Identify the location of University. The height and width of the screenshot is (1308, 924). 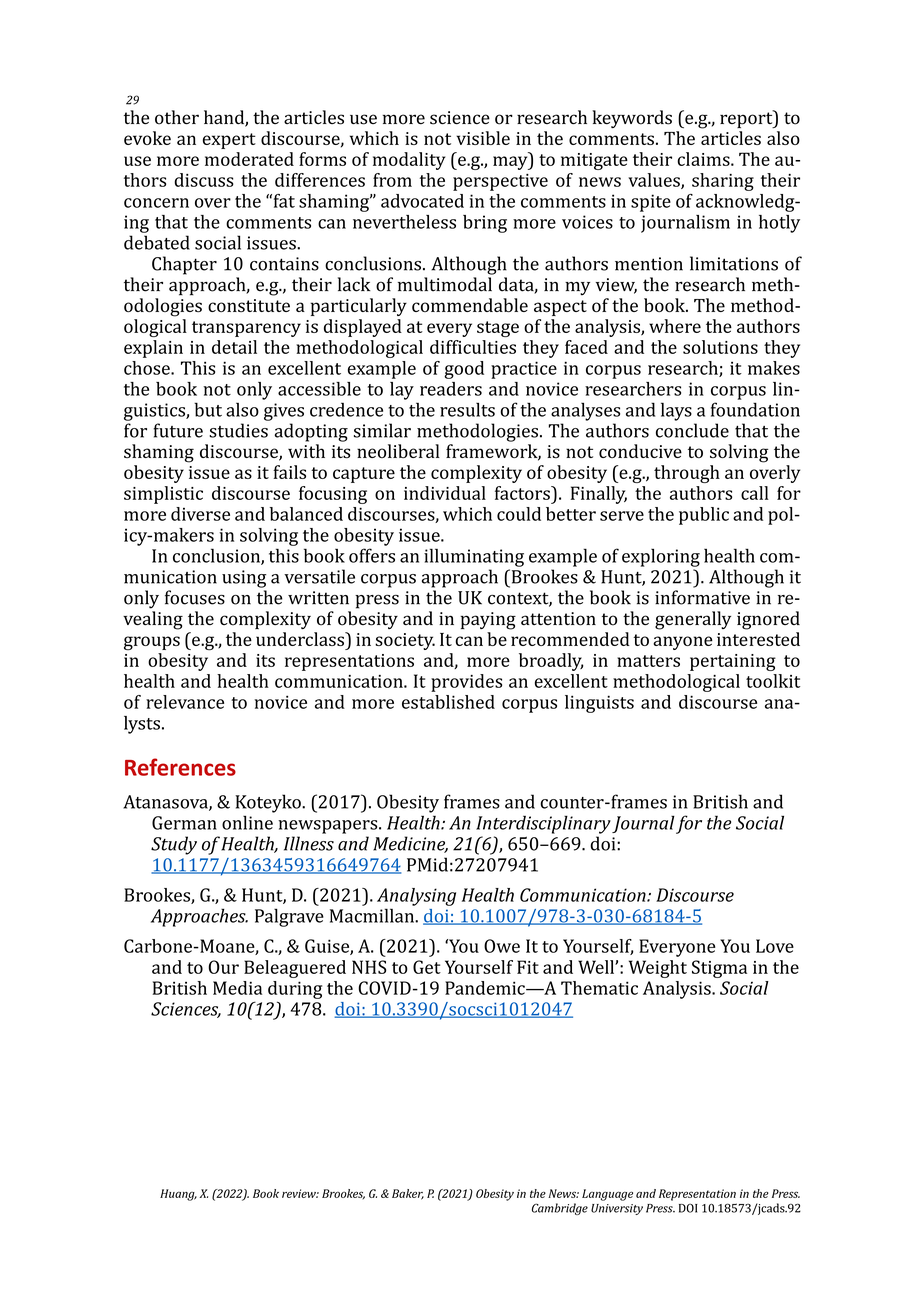
(617, 1209).
